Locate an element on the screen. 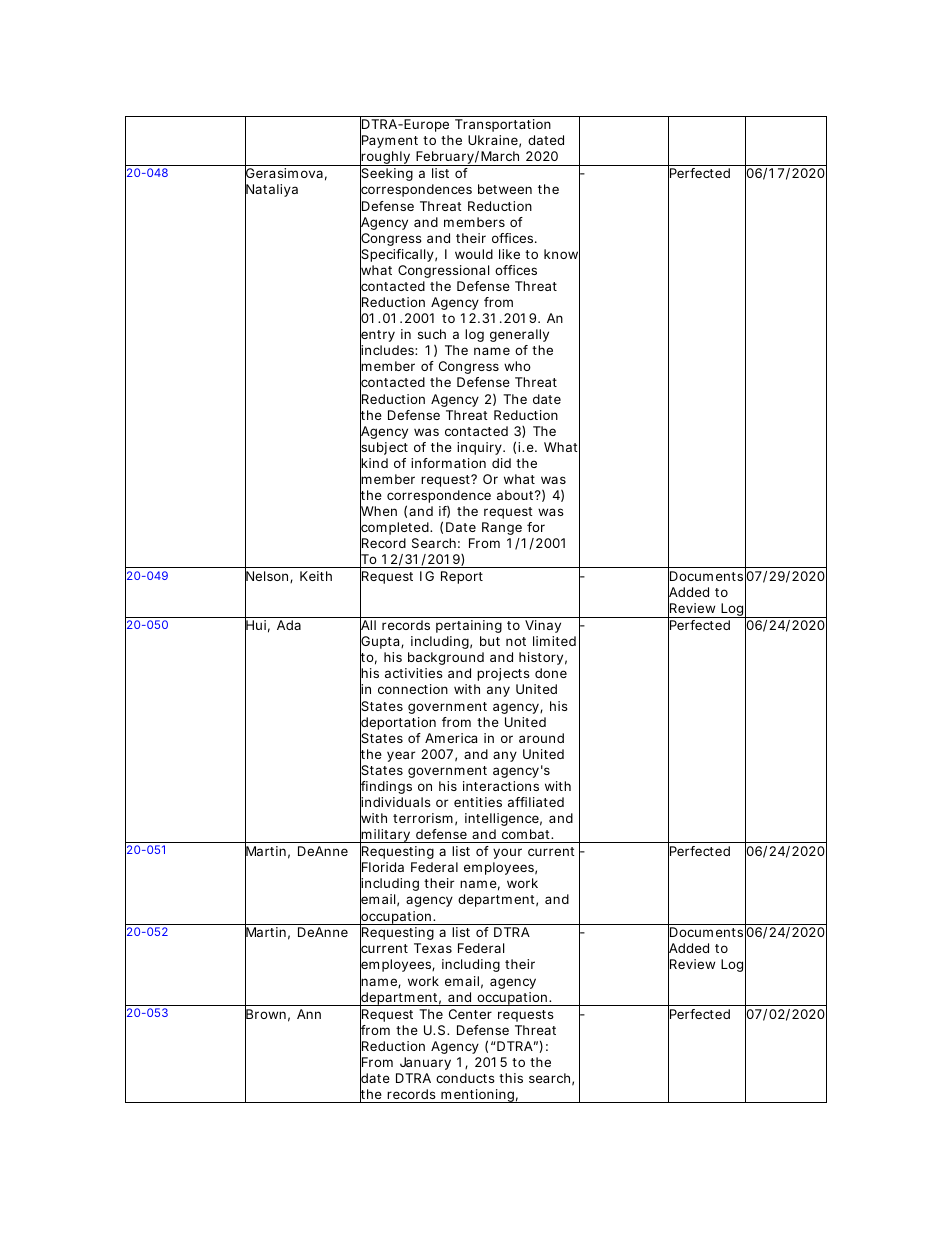 The image size is (952, 1233). roughly is located at coordinates (385, 159).
